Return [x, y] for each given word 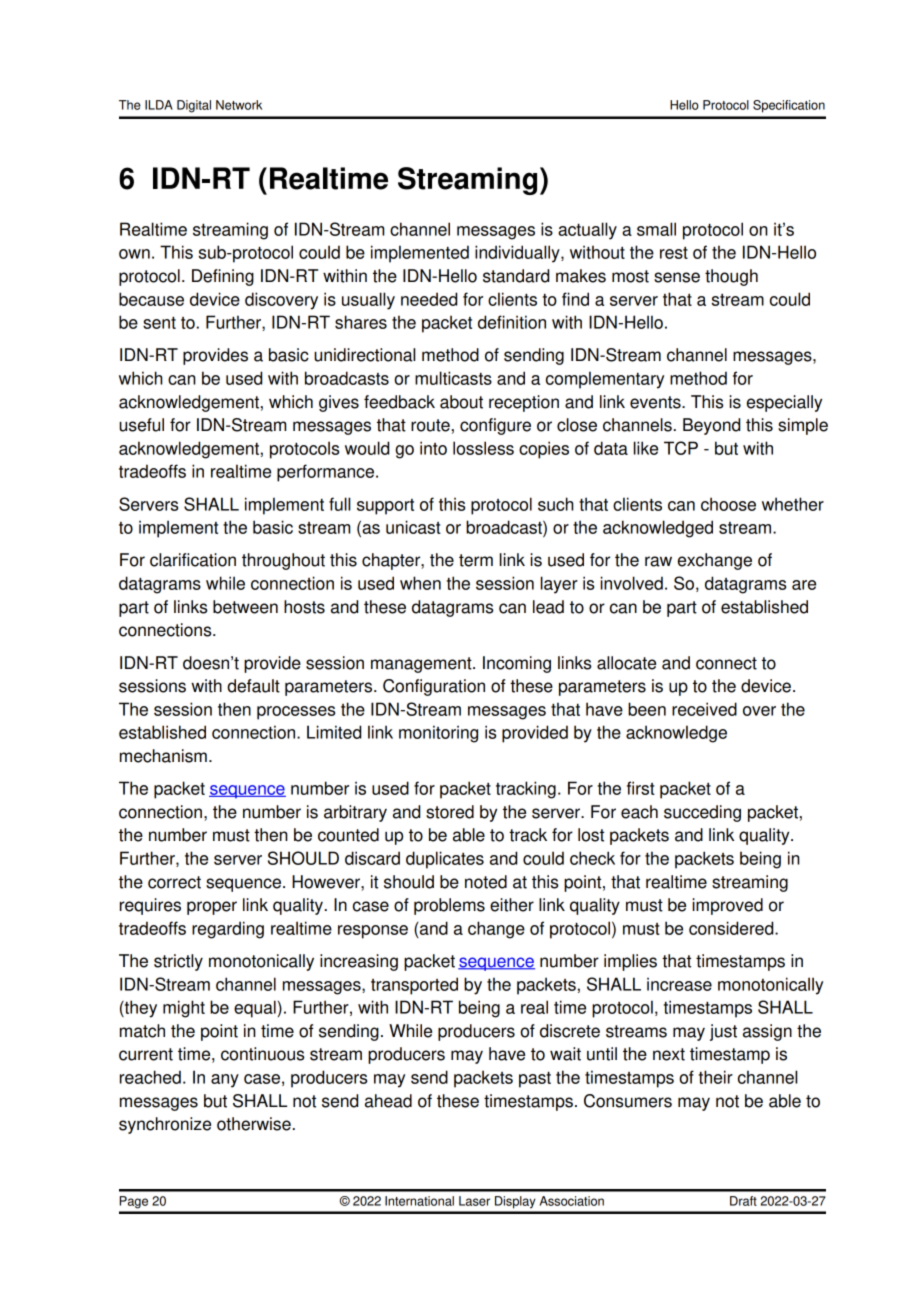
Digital [194, 106]
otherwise [254, 1124]
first [641, 788]
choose [728, 504]
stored [450, 812]
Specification [789, 106]
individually [518, 254]
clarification [193, 560]
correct [174, 882]
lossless [483, 448]
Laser [474, 1201]
